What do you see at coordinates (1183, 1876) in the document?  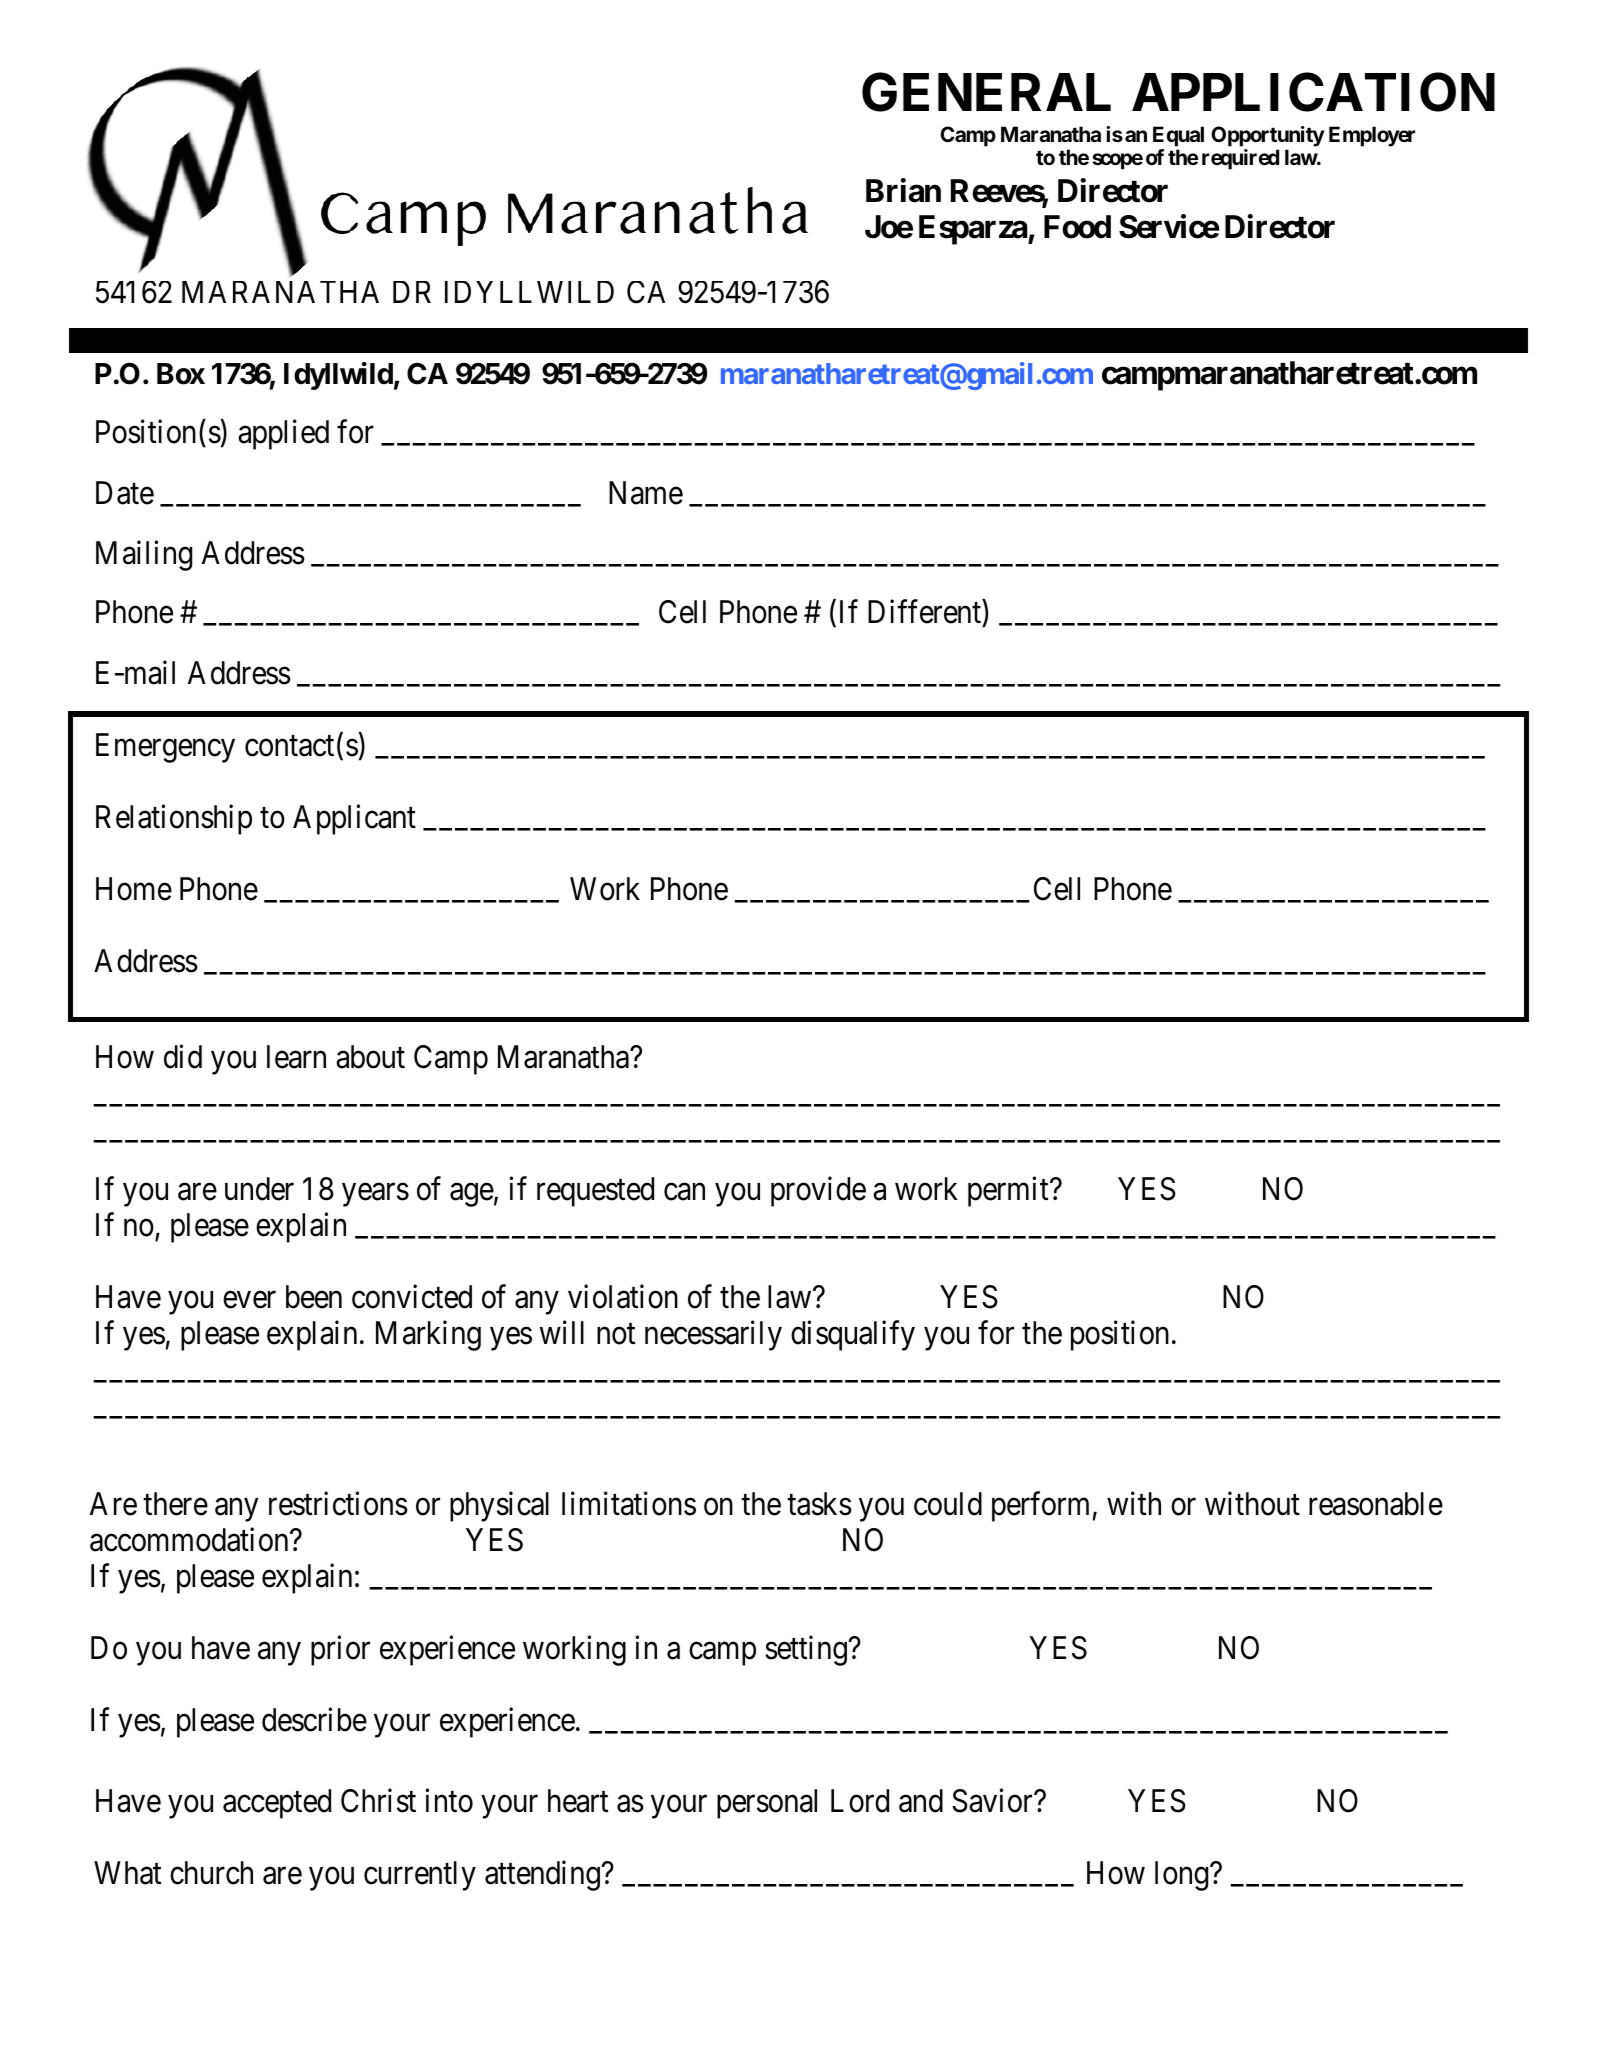 I see `long` at bounding box center [1183, 1876].
